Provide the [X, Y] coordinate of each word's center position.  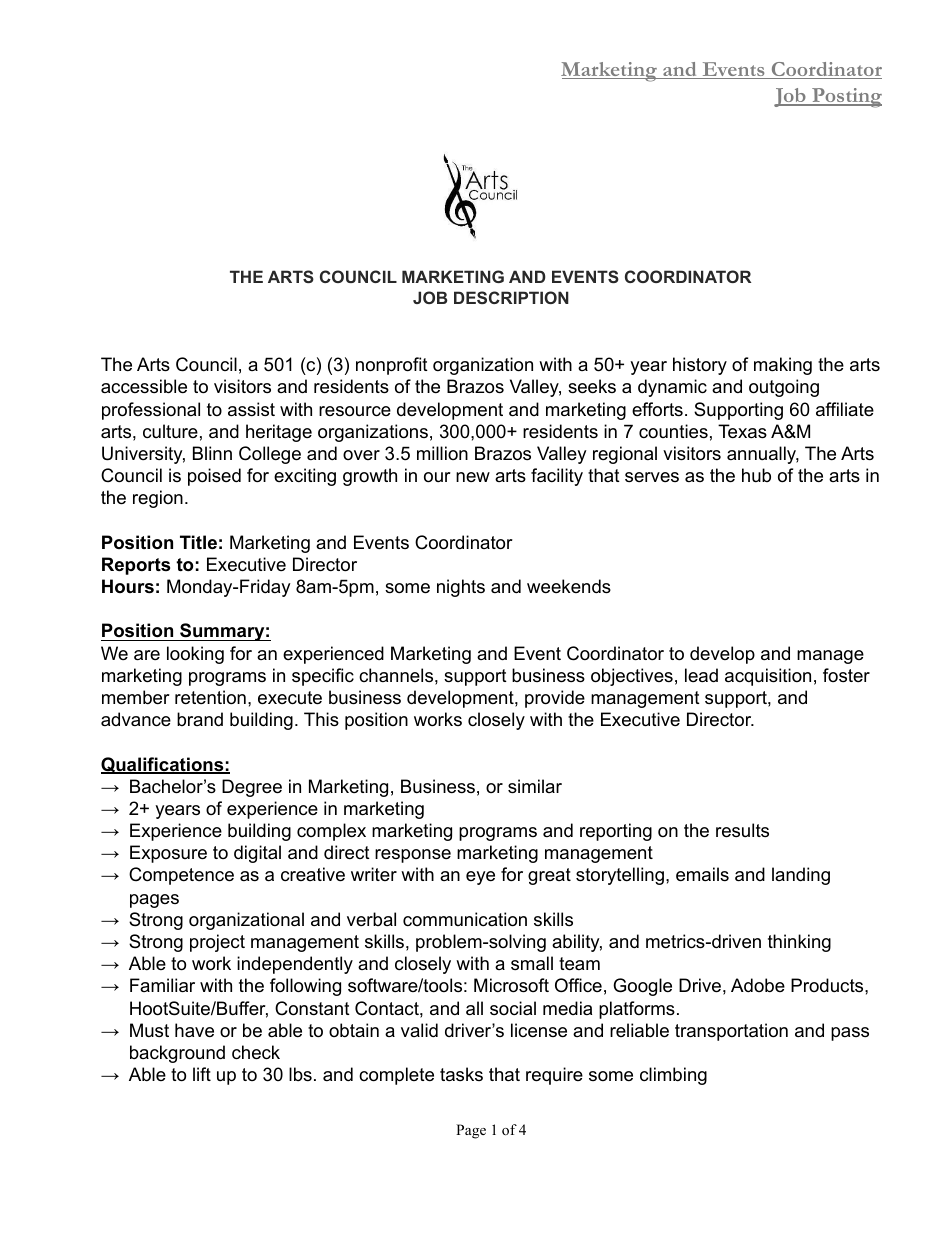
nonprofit [392, 366]
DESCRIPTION [511, 297]
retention [210, 697]
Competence [181, 876]
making [783, 366]
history [700, 366]
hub [756, 475]
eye [480, 878]
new [473, 477]
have [194, 1030]
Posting [846, 98]
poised [214, 477]
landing [801, 876]
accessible [144, 386]
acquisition [768, 677]
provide [555, 699]
